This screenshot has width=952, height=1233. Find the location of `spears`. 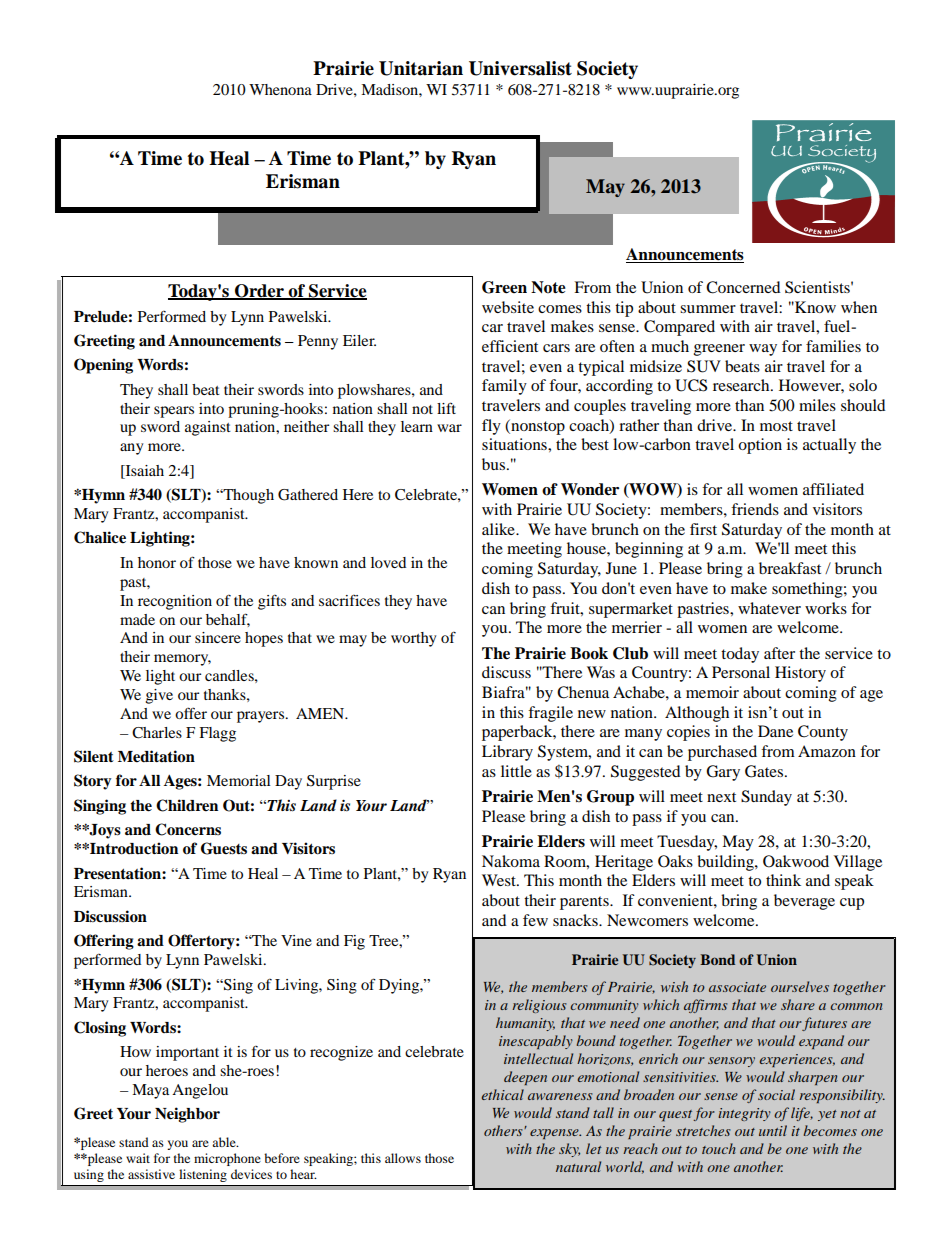

spears is located at coordinates (174, 412).
